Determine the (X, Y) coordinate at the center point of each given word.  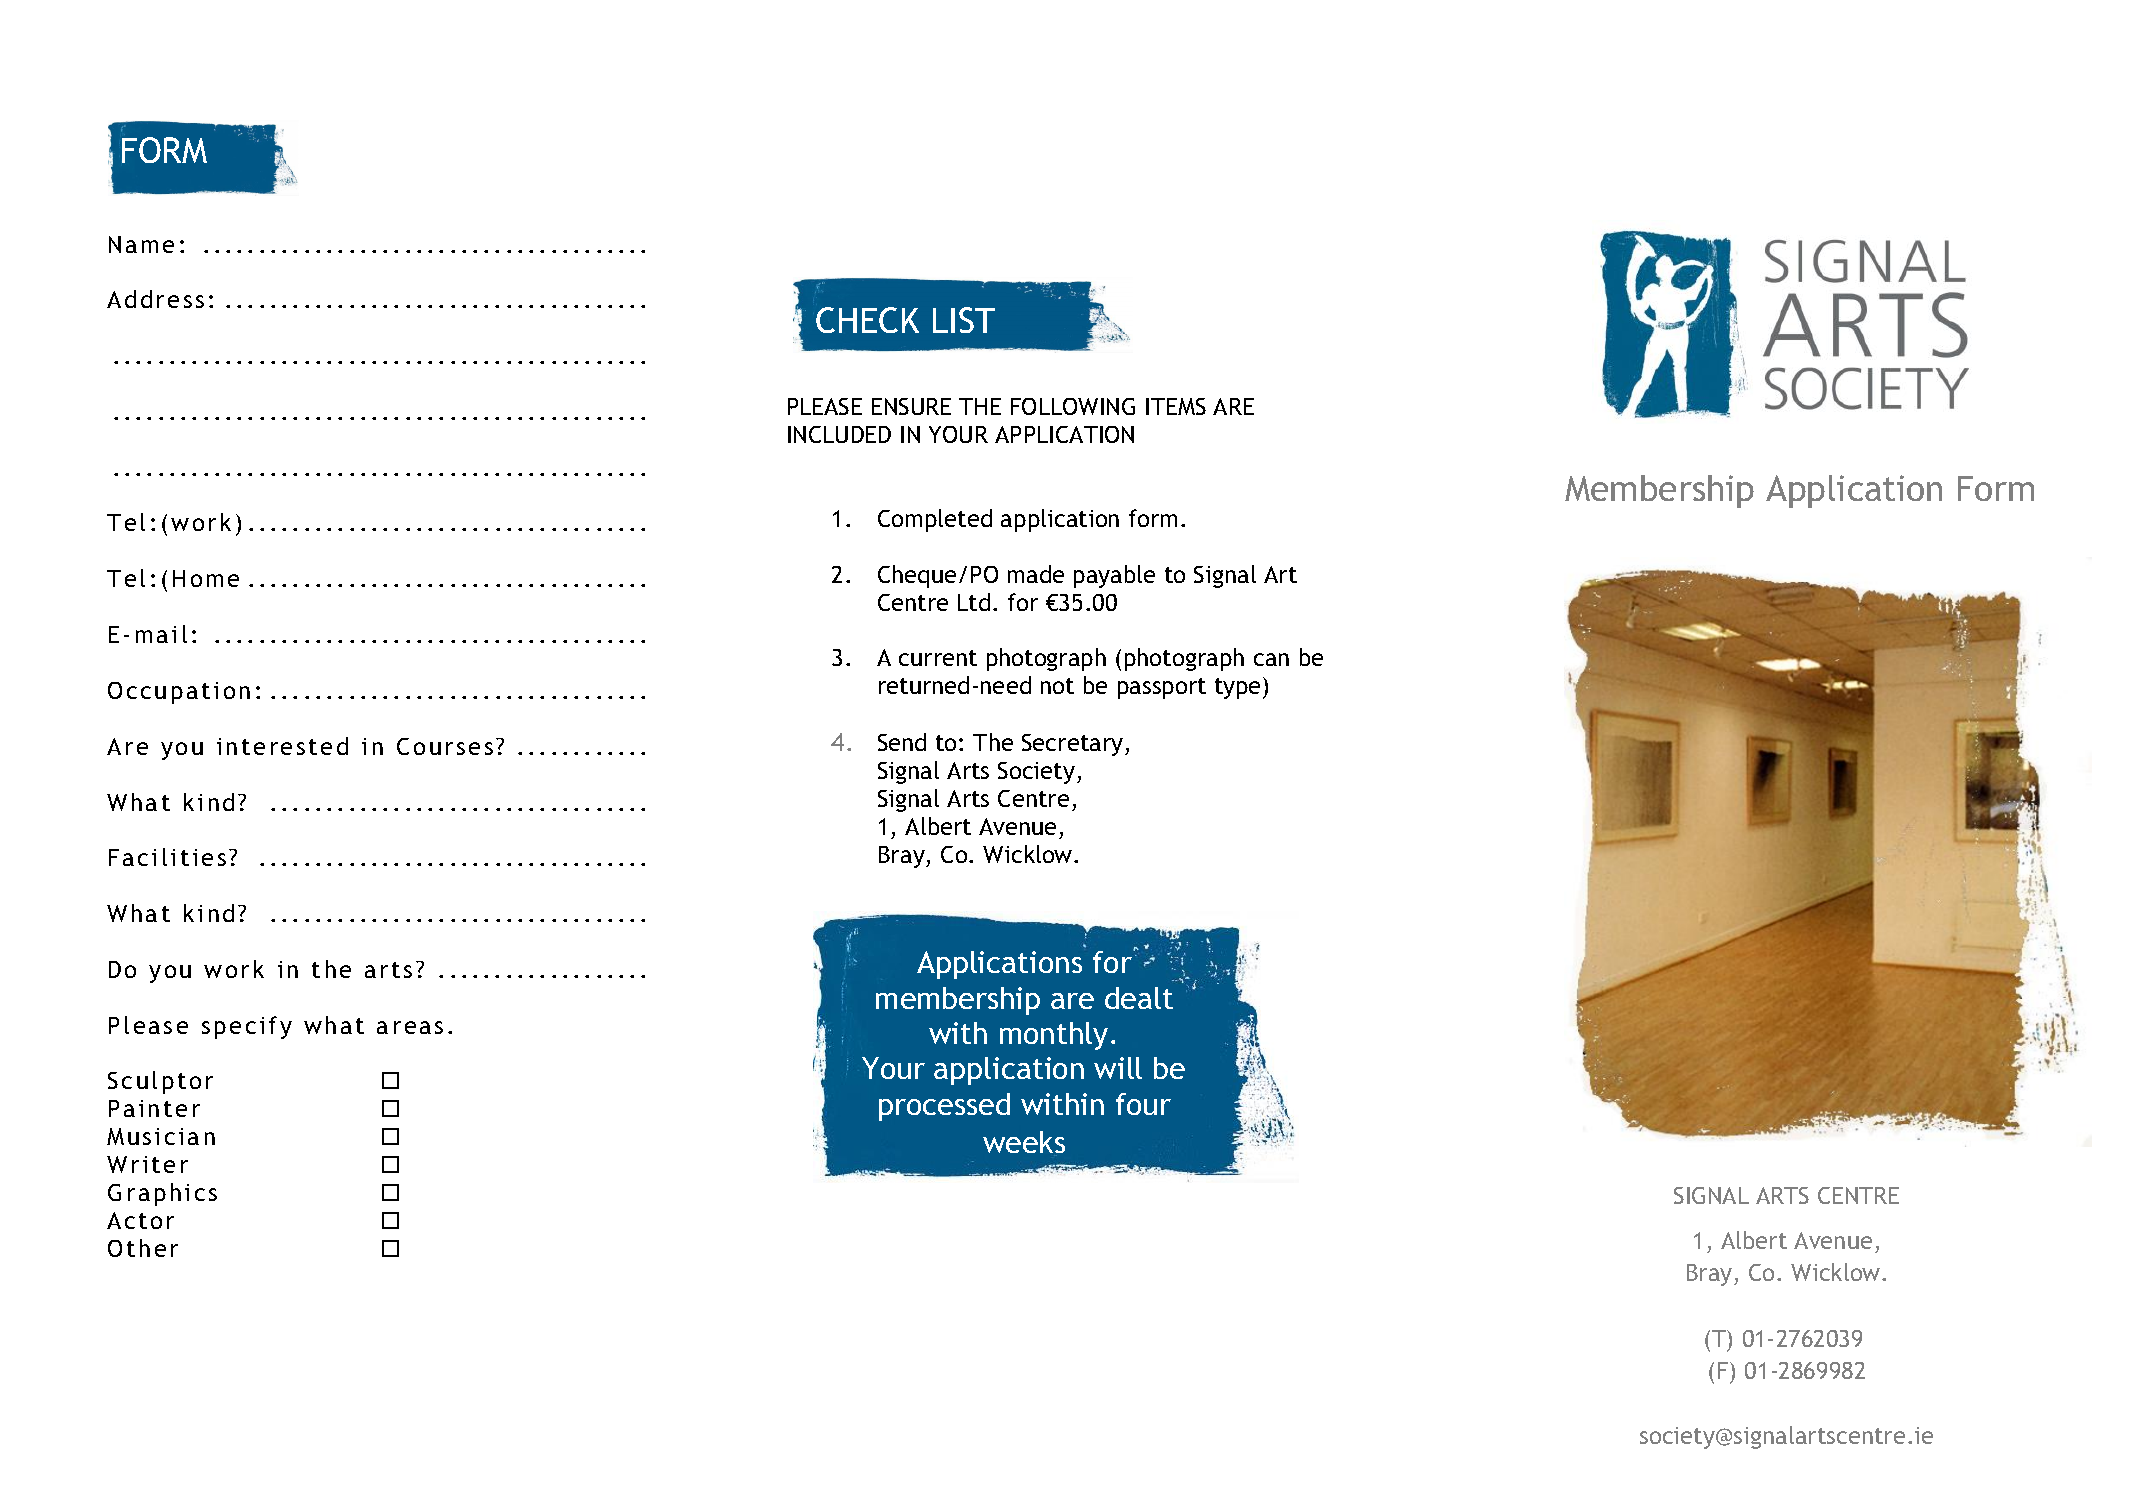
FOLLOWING (1073, 406)
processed (944, 1107)
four (1143, 1104)
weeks (1024, 1142)
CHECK (867, 320)
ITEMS (1176, 406)
